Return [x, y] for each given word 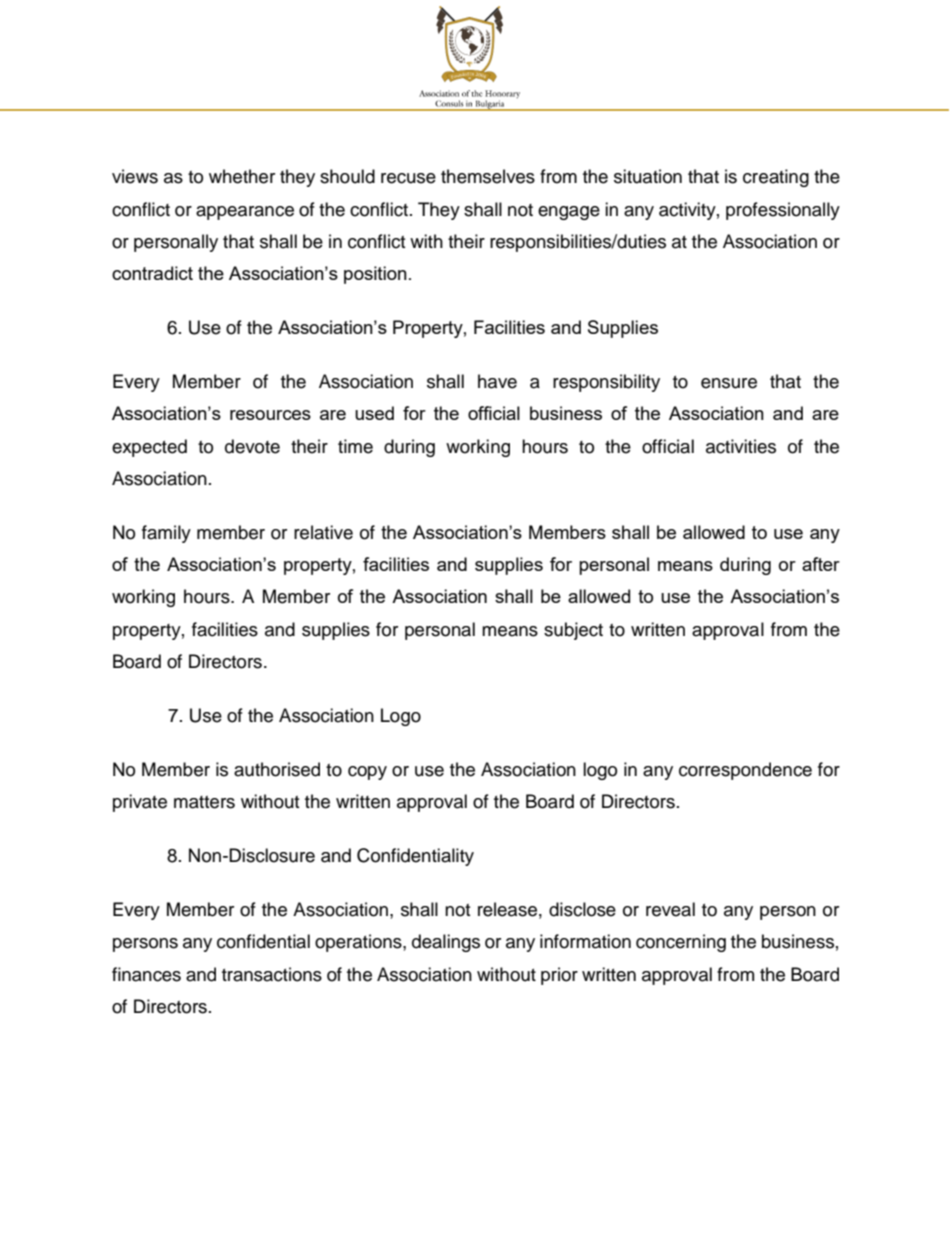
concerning [681, 943]
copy [367, 773]
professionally [783, 211]
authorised [277, 769]
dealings [446, 943]
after [821, 564]
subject [573, 631]
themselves [488, 176]
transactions [272, 974]
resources [270, 415]
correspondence [745, 771]
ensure [729, 383]
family [166, 534]
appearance [245, 213]
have [497, 381]
